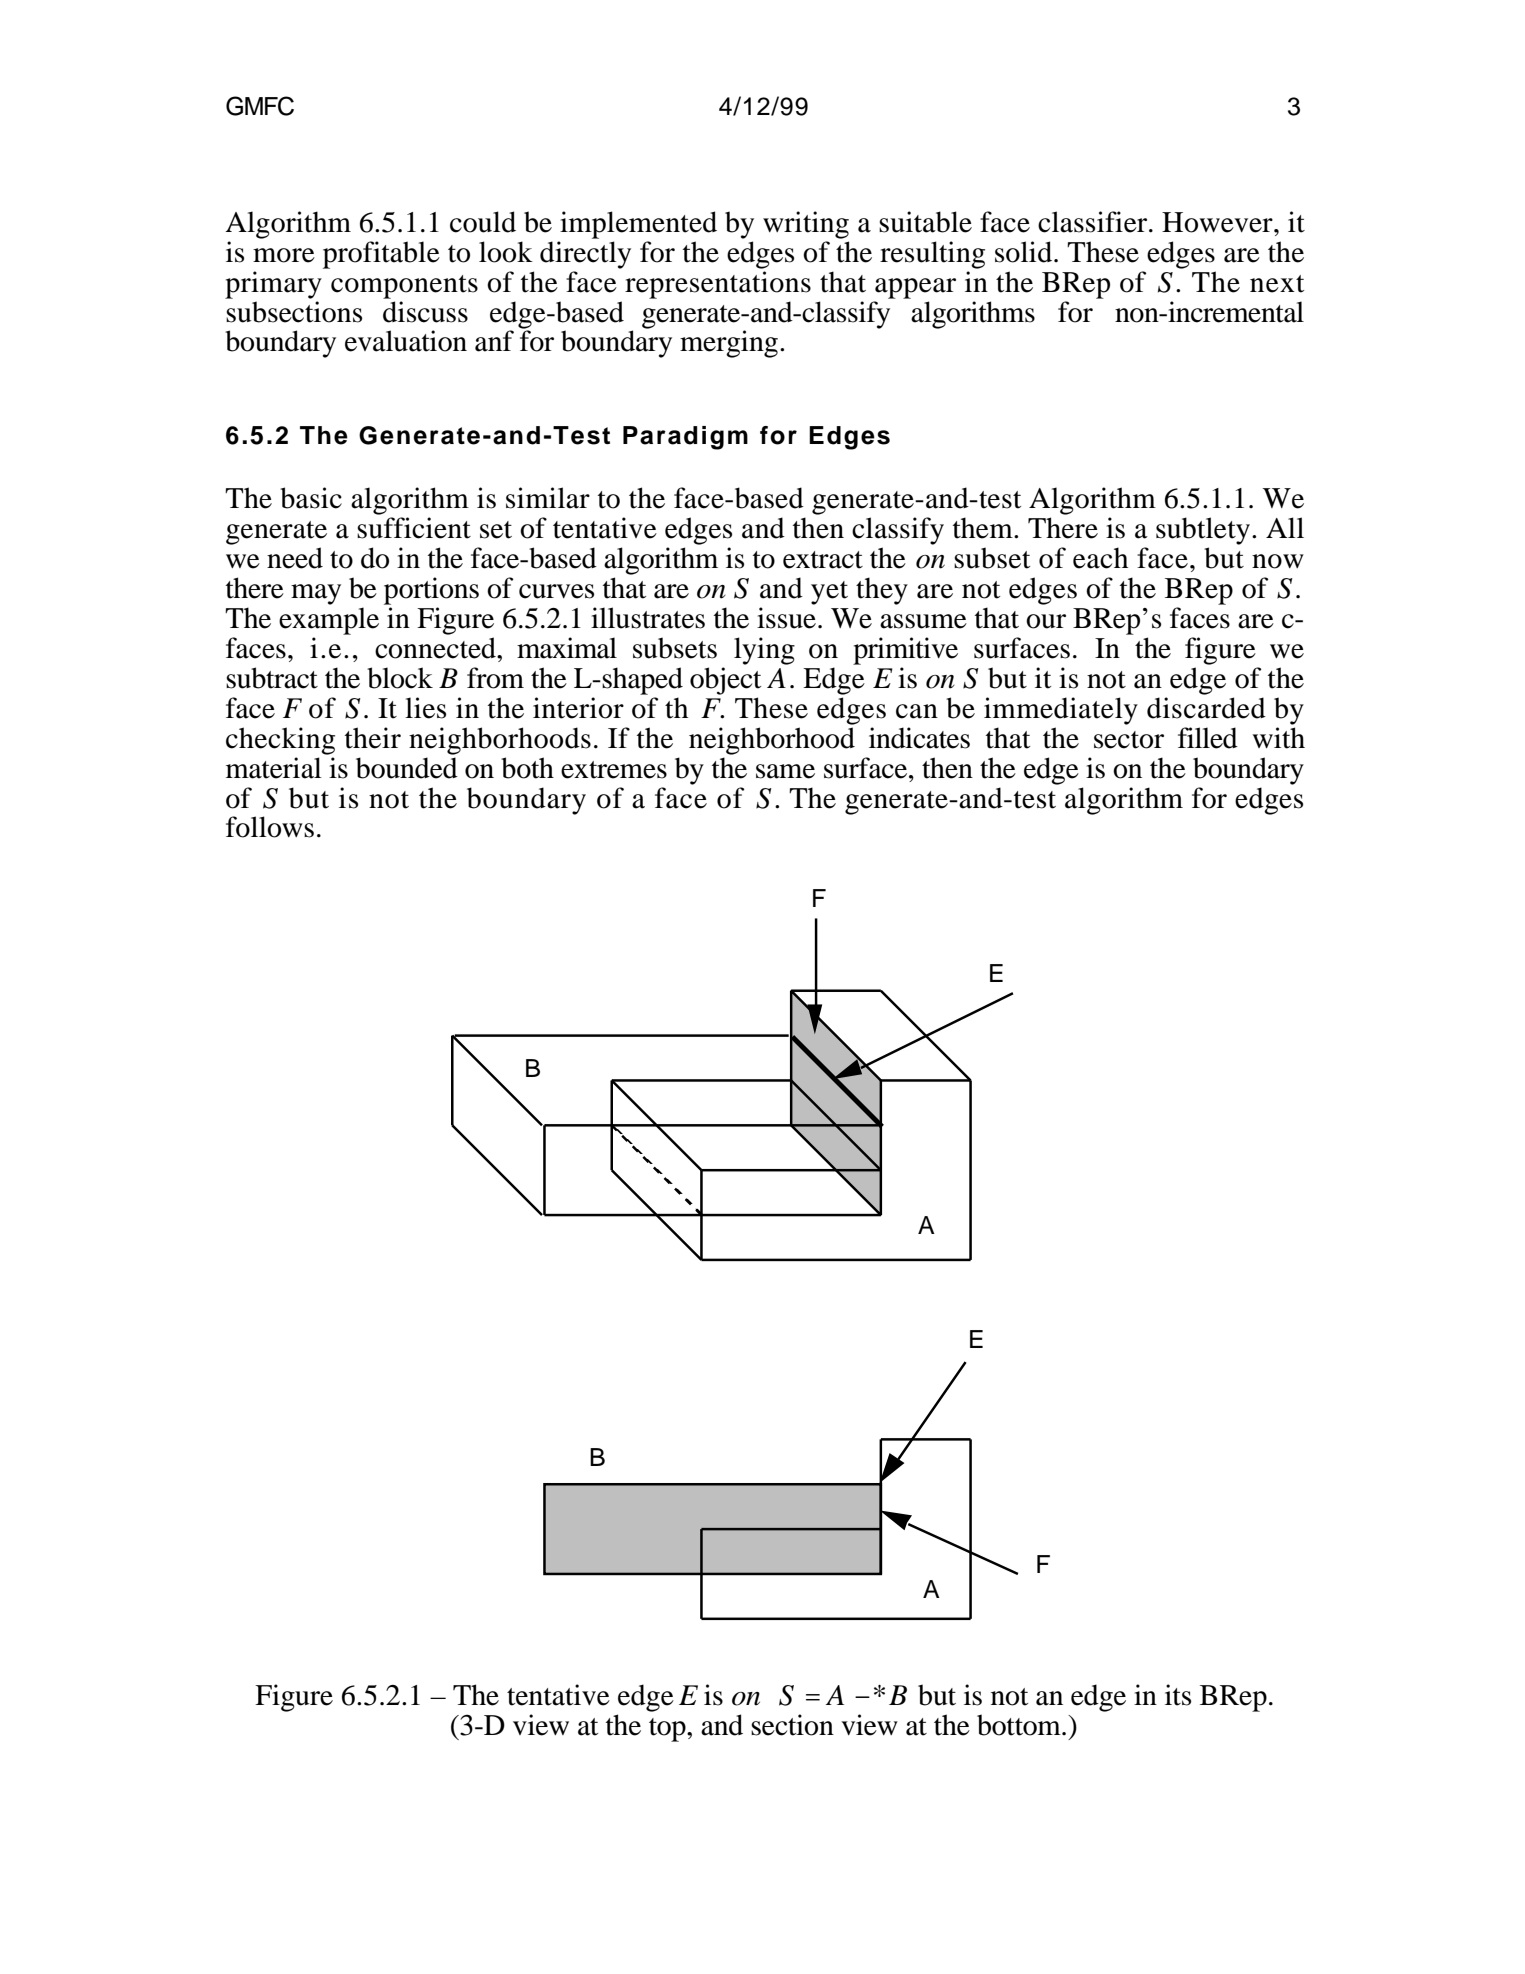 Image resolution: width=1525 pixels, height=1974 pixels. Describe the element at coordinates (806, 225) in the document. I see `writing` at that location.
